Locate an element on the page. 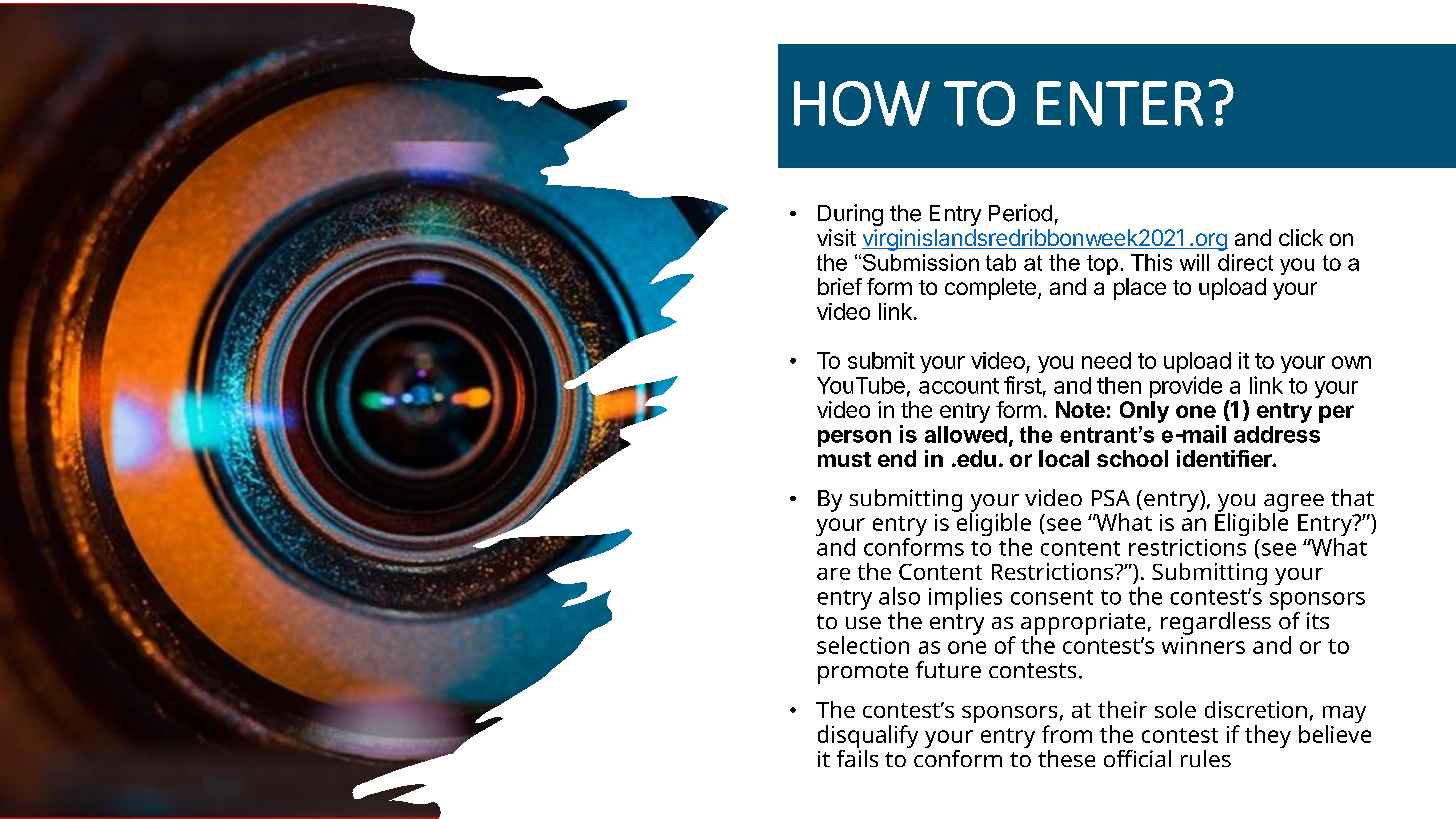  HOW is located at coordinates (862, 103).
